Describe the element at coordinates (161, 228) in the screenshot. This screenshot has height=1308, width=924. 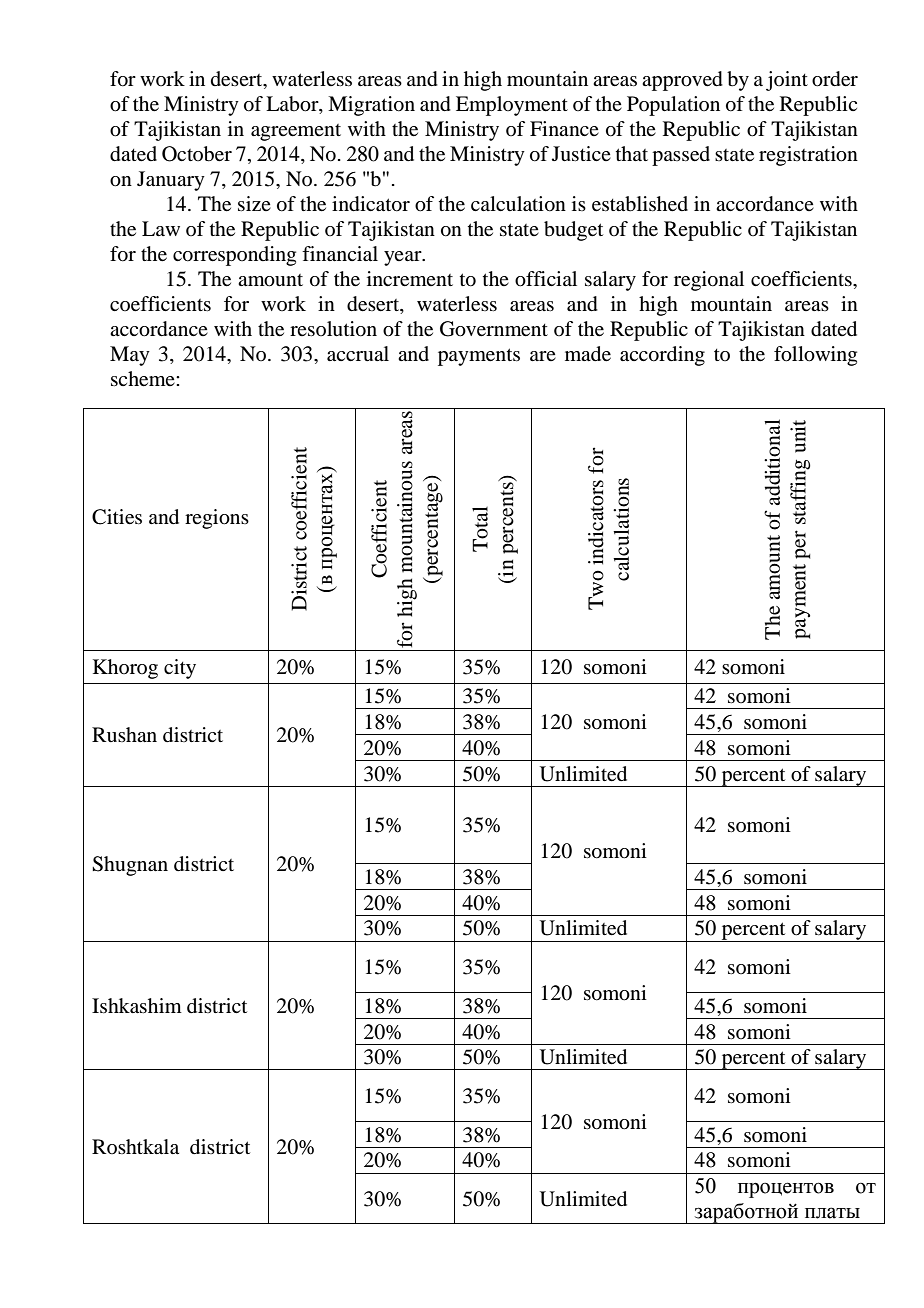
I see `Law` at that location.
